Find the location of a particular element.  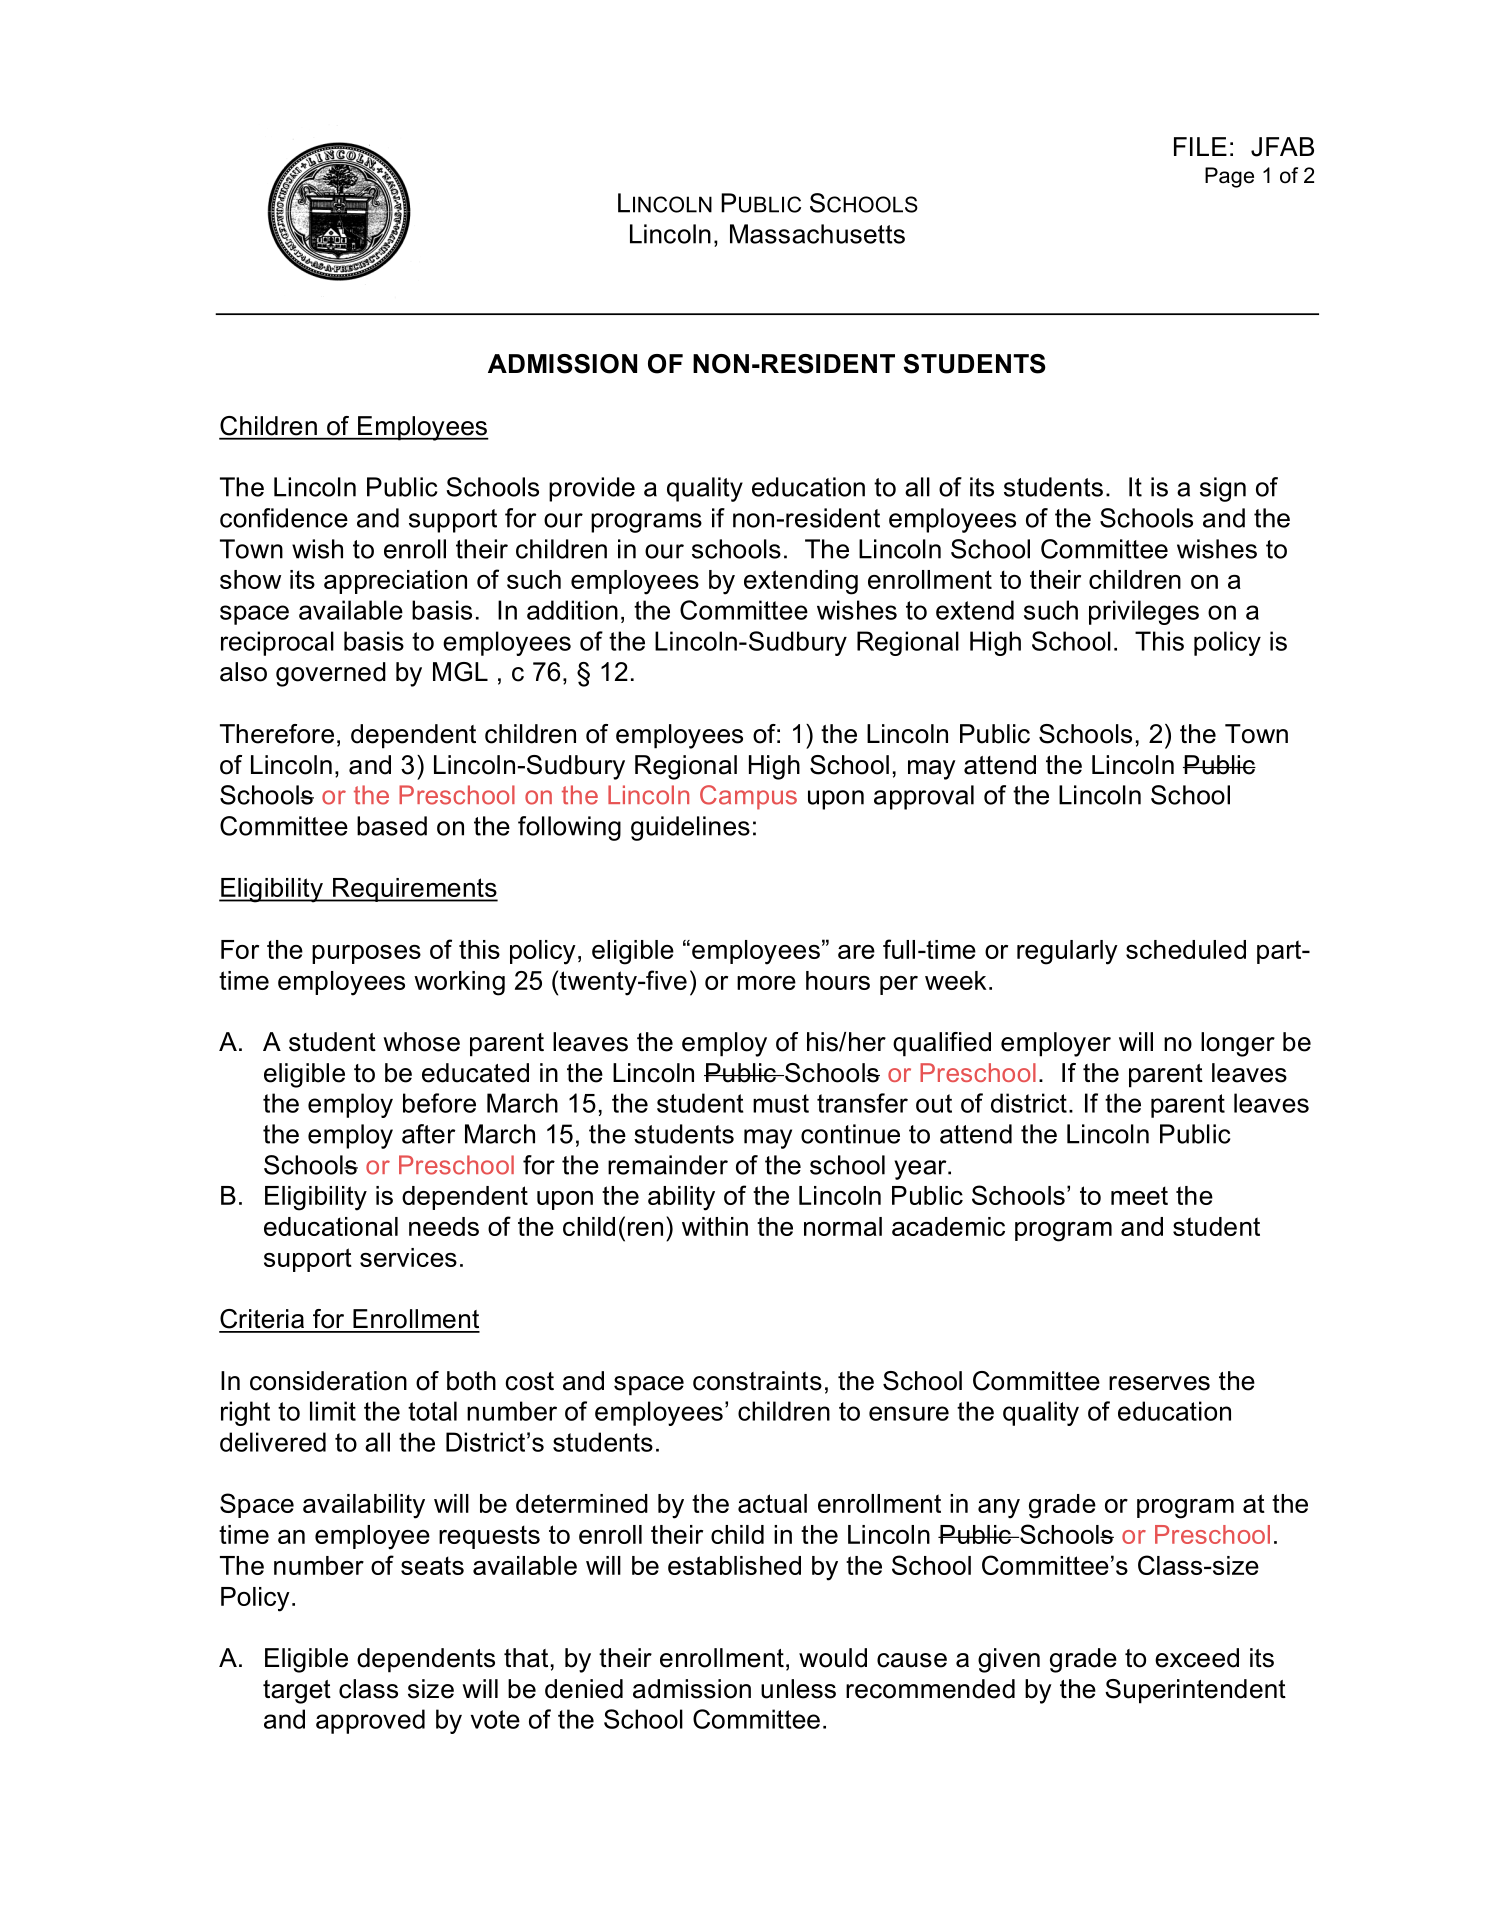

Massachusetts is located at coordinates (817, 234).
